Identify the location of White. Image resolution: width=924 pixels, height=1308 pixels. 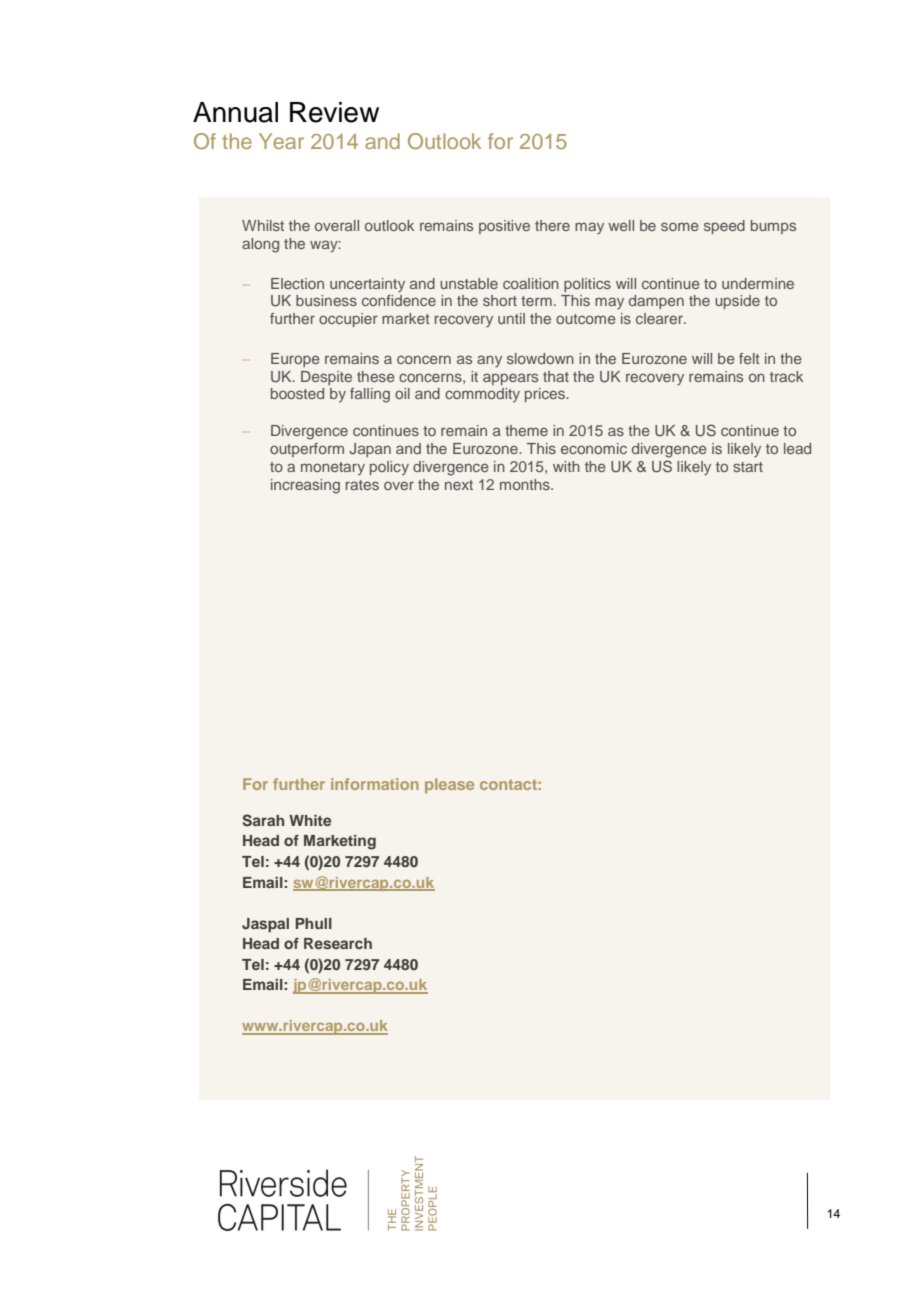
(310, 820).
